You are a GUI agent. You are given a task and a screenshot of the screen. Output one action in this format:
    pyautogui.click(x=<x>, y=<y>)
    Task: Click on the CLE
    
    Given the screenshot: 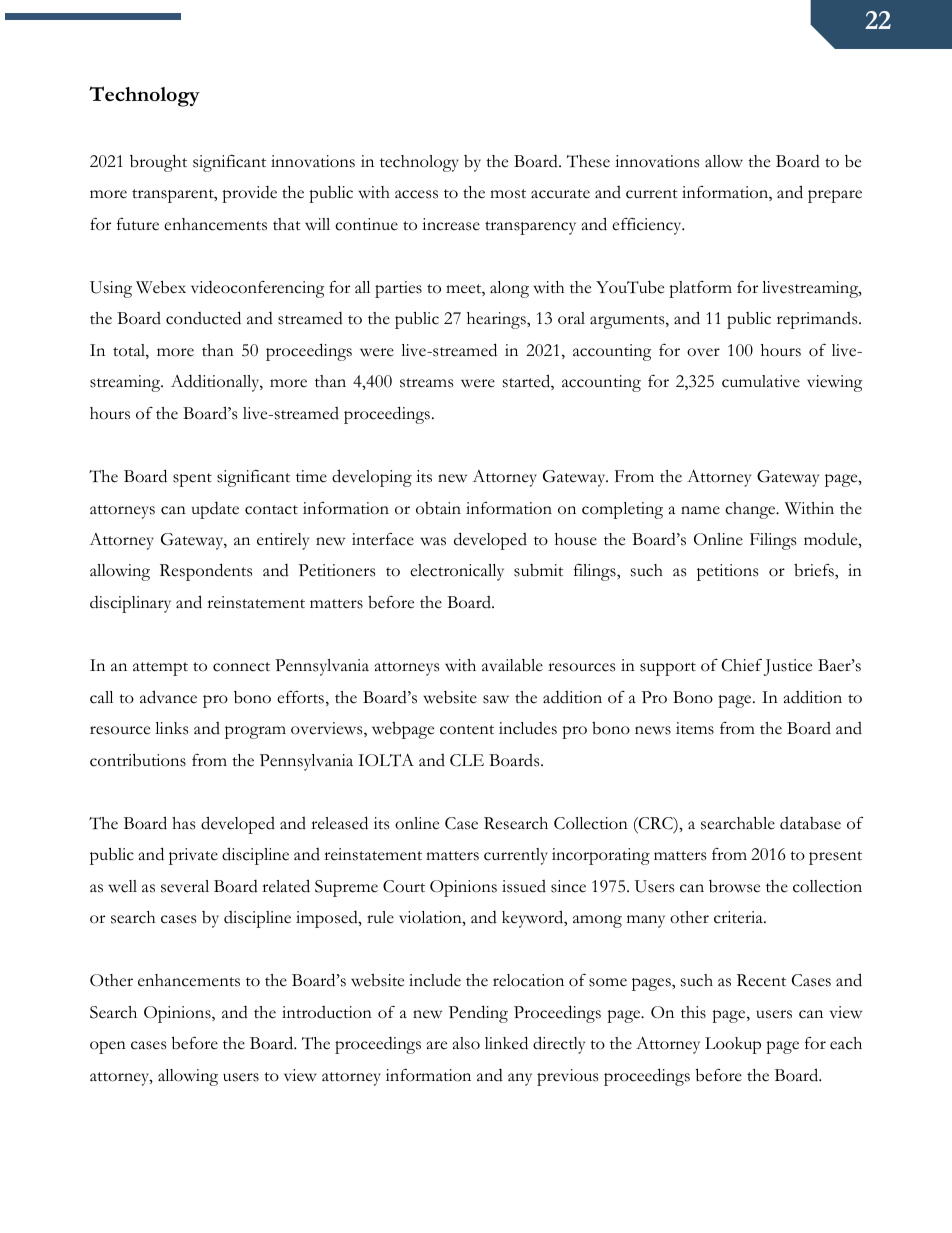 What is the action you would take?
    pyautogui.click(x=467, y=760)
